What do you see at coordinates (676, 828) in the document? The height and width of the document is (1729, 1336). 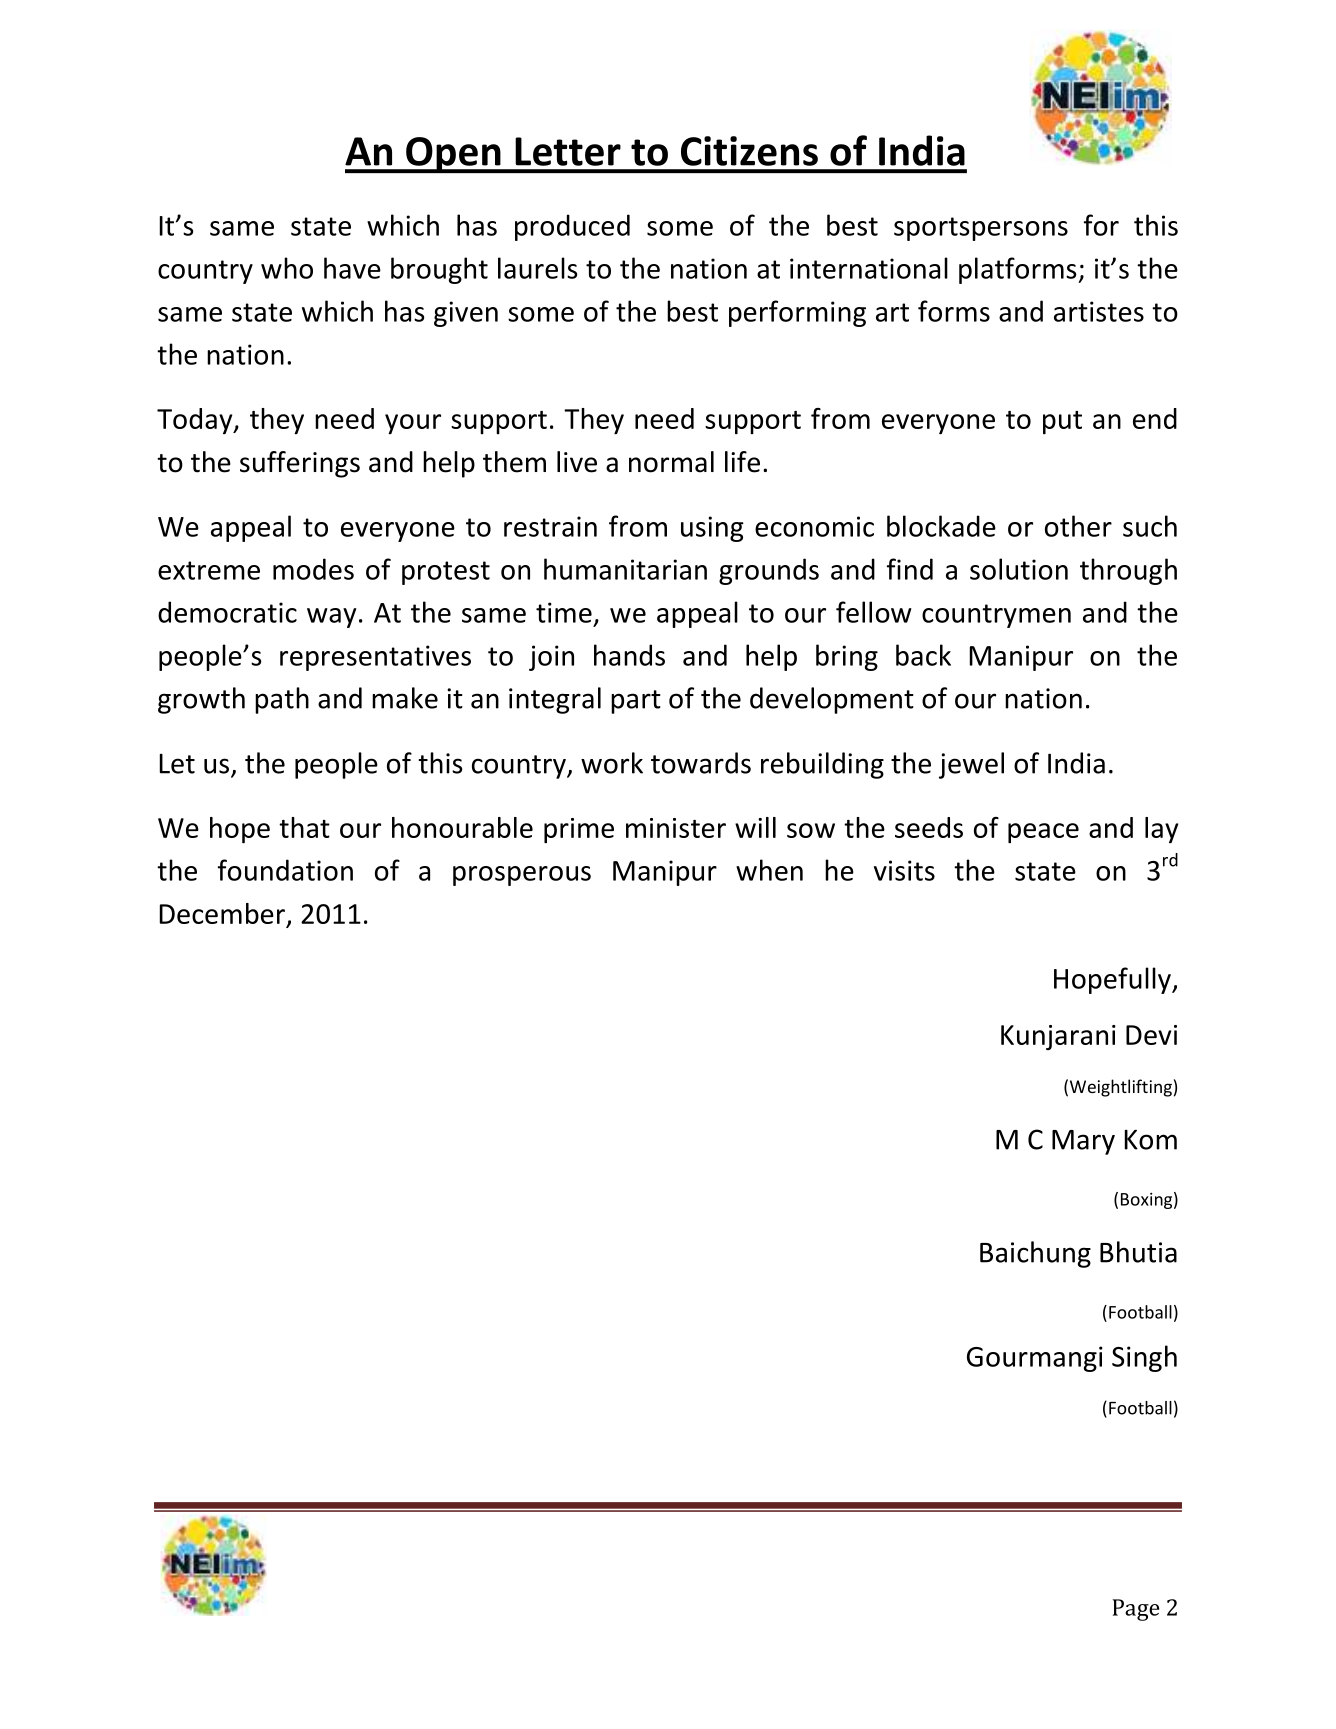 I see `minister` at bounding box center [676, 828].
